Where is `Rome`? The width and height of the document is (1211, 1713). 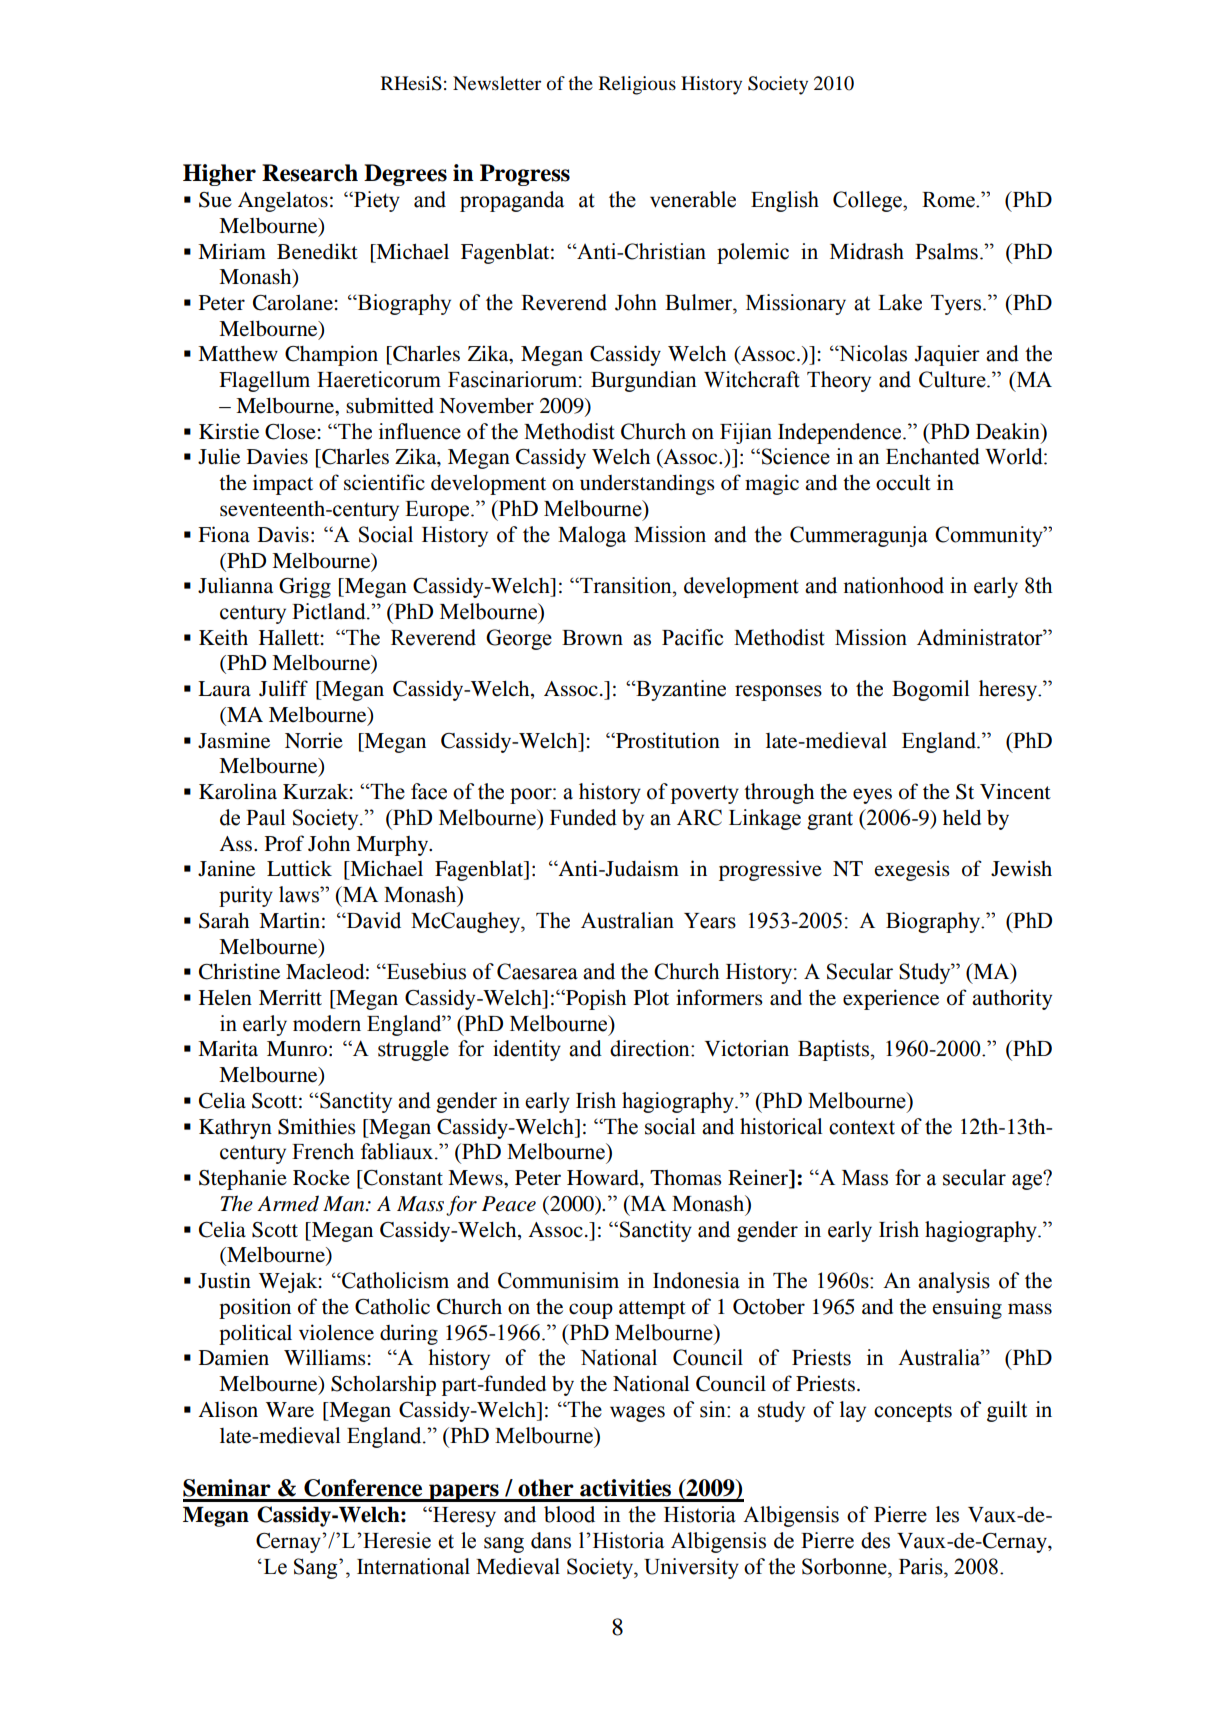
Rome is located at coordinates (949, 200).
